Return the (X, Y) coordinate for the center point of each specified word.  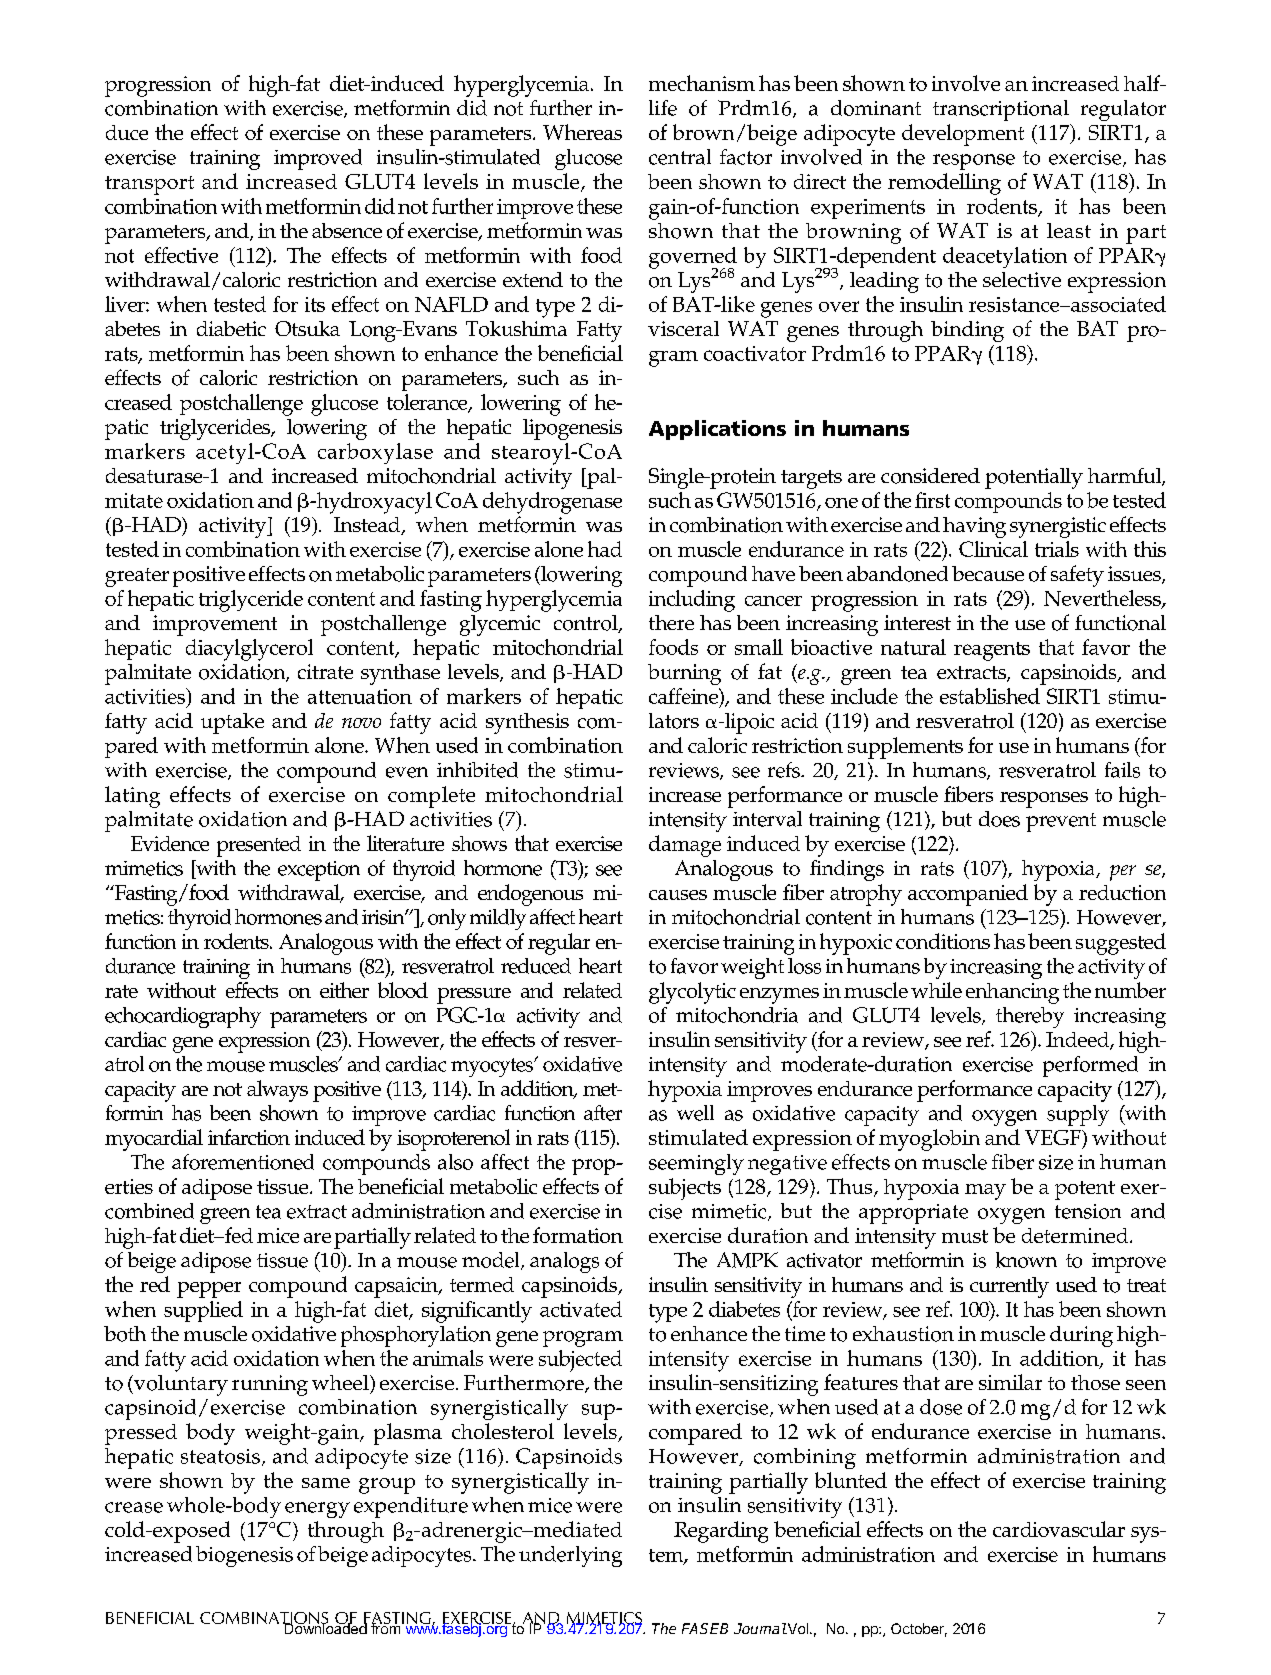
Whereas (582, 132)
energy (317, 1510)
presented (259, 846)
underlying (570, 1556)
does (999, 819)
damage (685, 846)
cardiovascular (1059, 1529)
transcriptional (1001, 110)
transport (149, 185)
